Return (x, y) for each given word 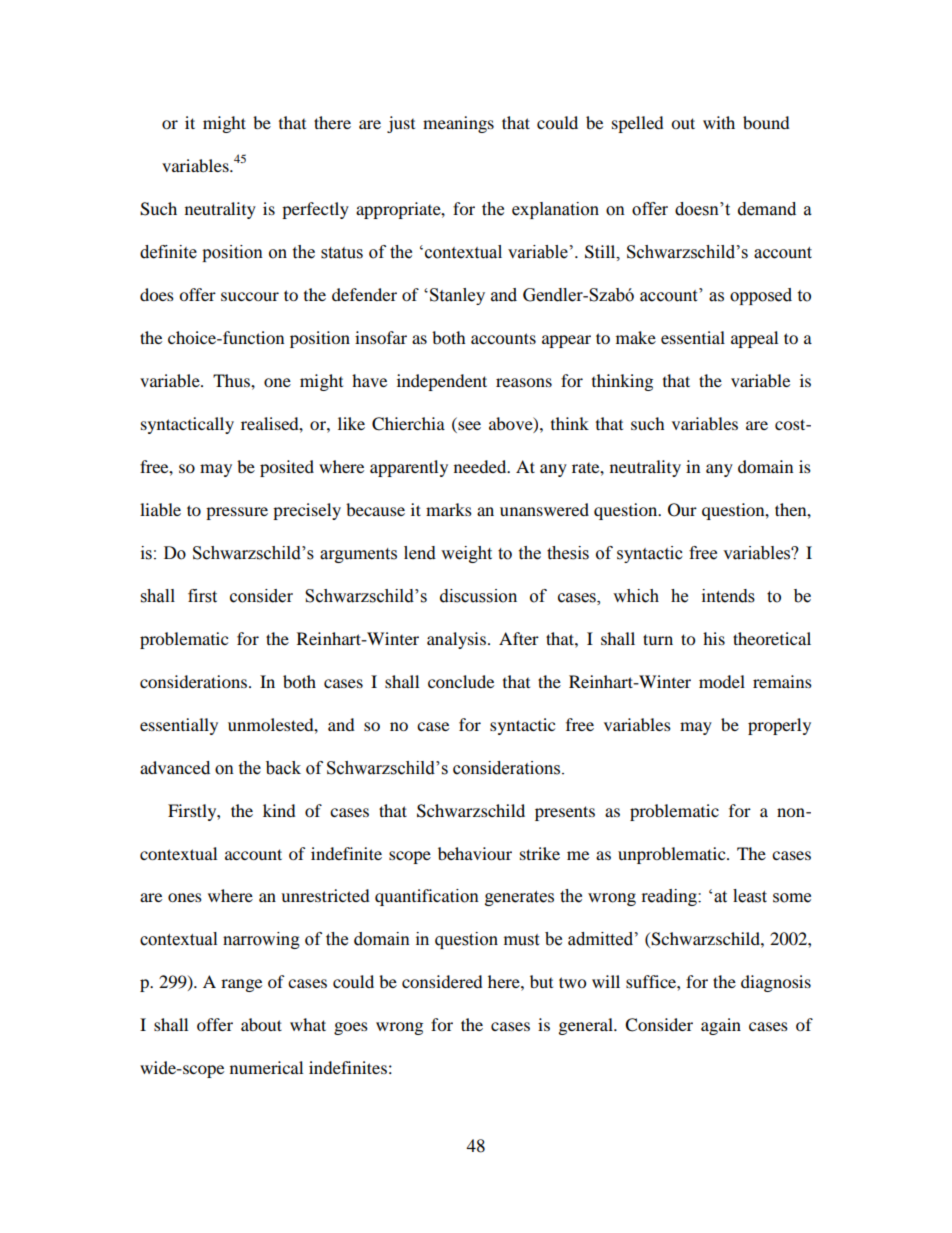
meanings (458, 124)
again (721, 1026)
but (541, 981)
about (261, 1024)
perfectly (315, 210)
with (719, 122)
